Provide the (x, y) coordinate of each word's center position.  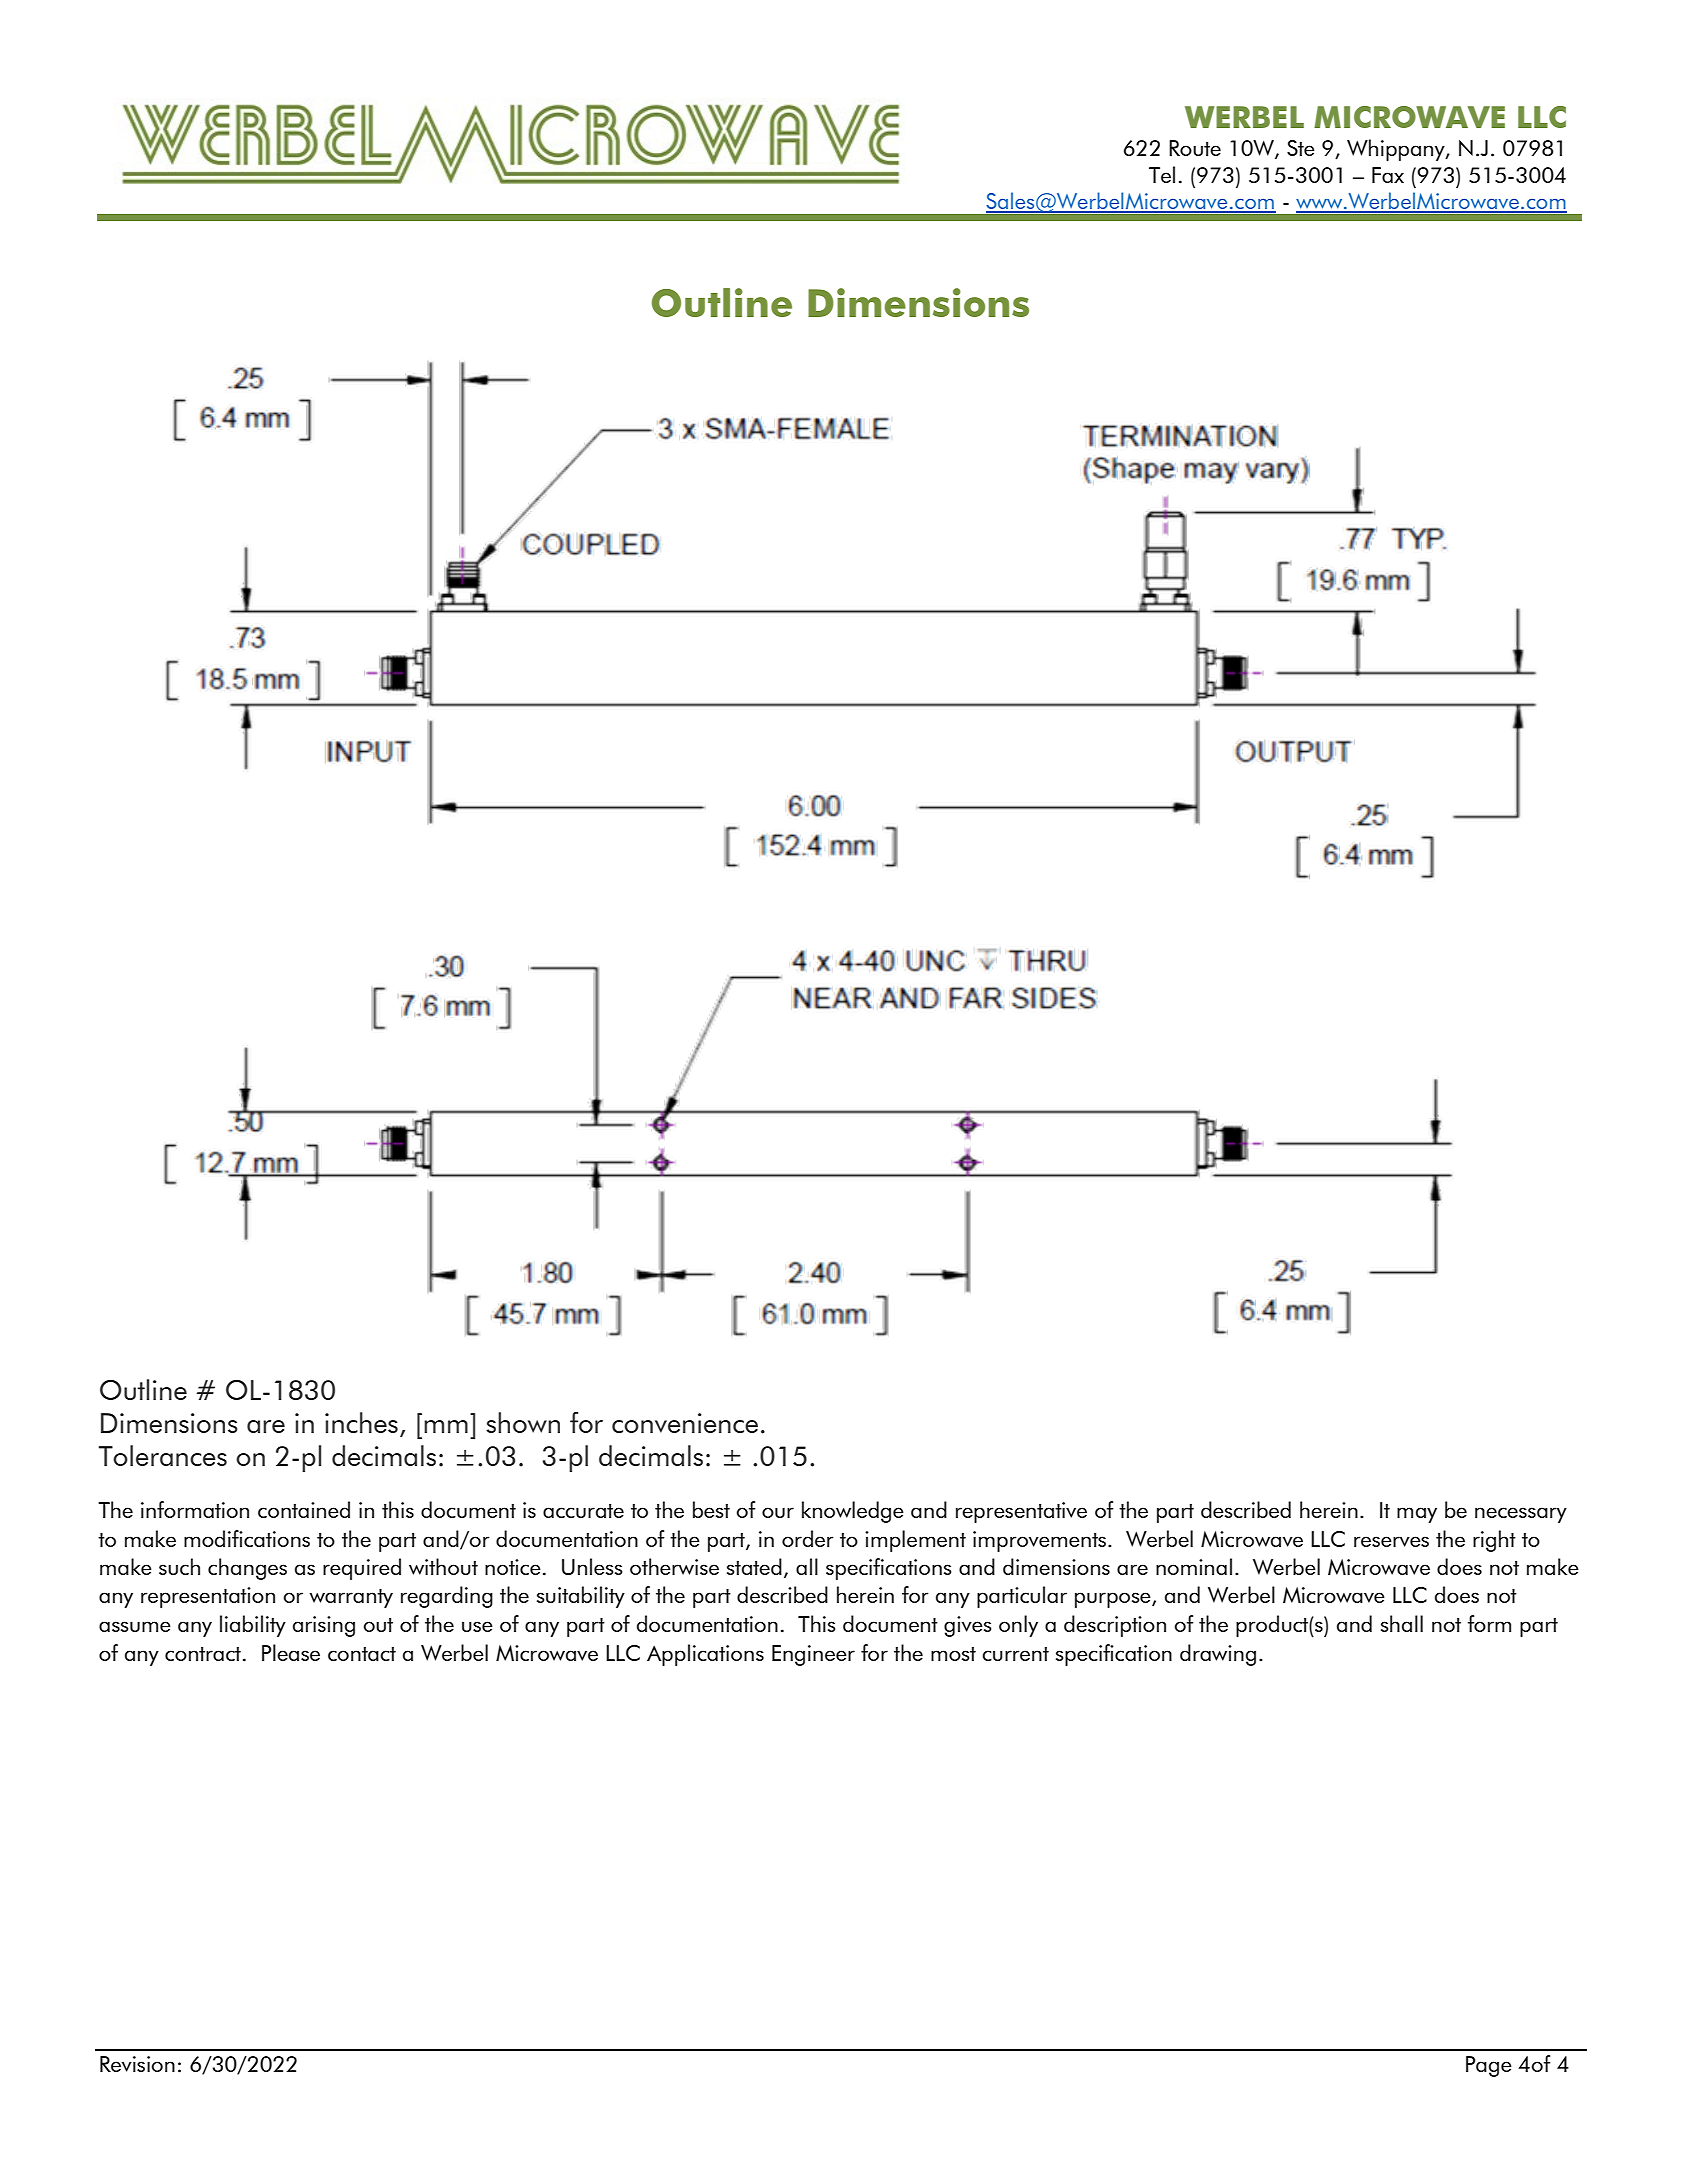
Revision (137, 2064)
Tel (1162, 174)
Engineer (813, 1655)
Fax (1388, 175)
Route (1195, 148)
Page (1489, 2066)
